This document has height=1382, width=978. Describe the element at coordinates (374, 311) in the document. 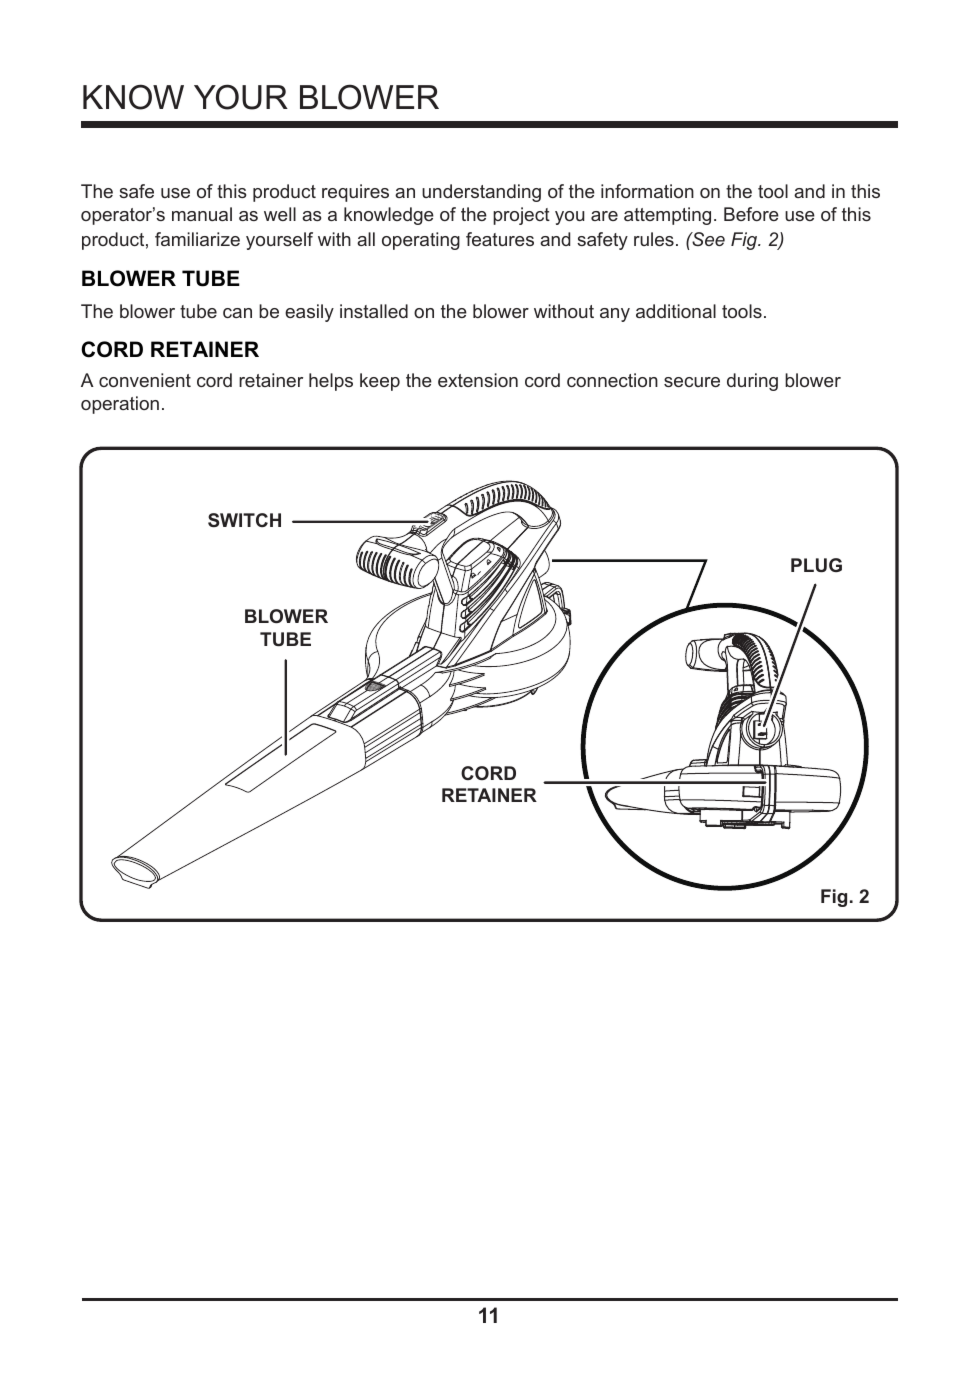

I see `installed` at that location.
